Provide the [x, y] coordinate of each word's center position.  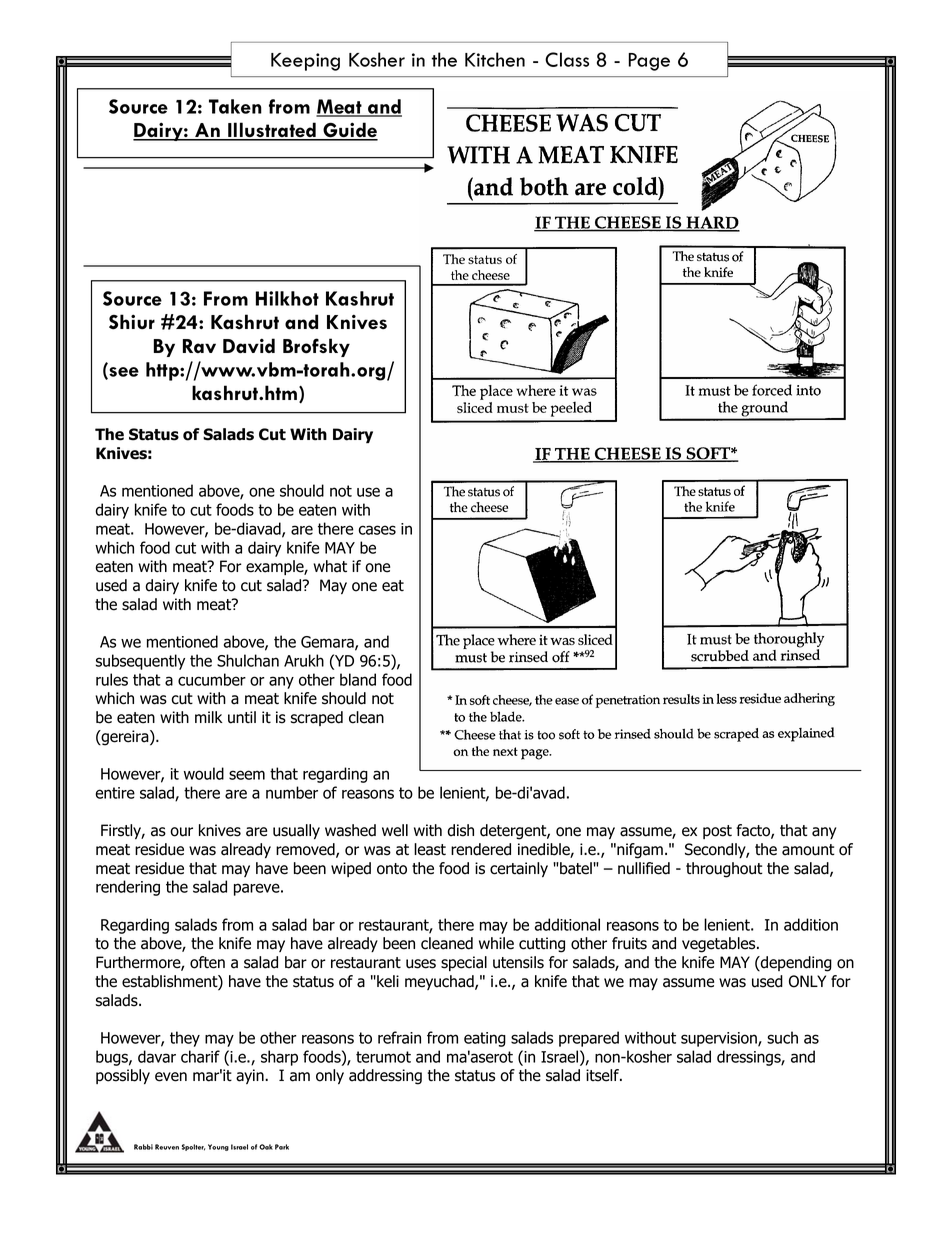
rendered [481, 849]
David [249, 345]
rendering [128, 888]
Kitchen [495, 59]
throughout [724, 870]
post [717, 832]
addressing [385, 1077]
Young [218, 1147]
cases [377, 530]
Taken [235, 106]
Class [567, 59]
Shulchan [248, 660]
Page [649, 62]
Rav [199, 346]
